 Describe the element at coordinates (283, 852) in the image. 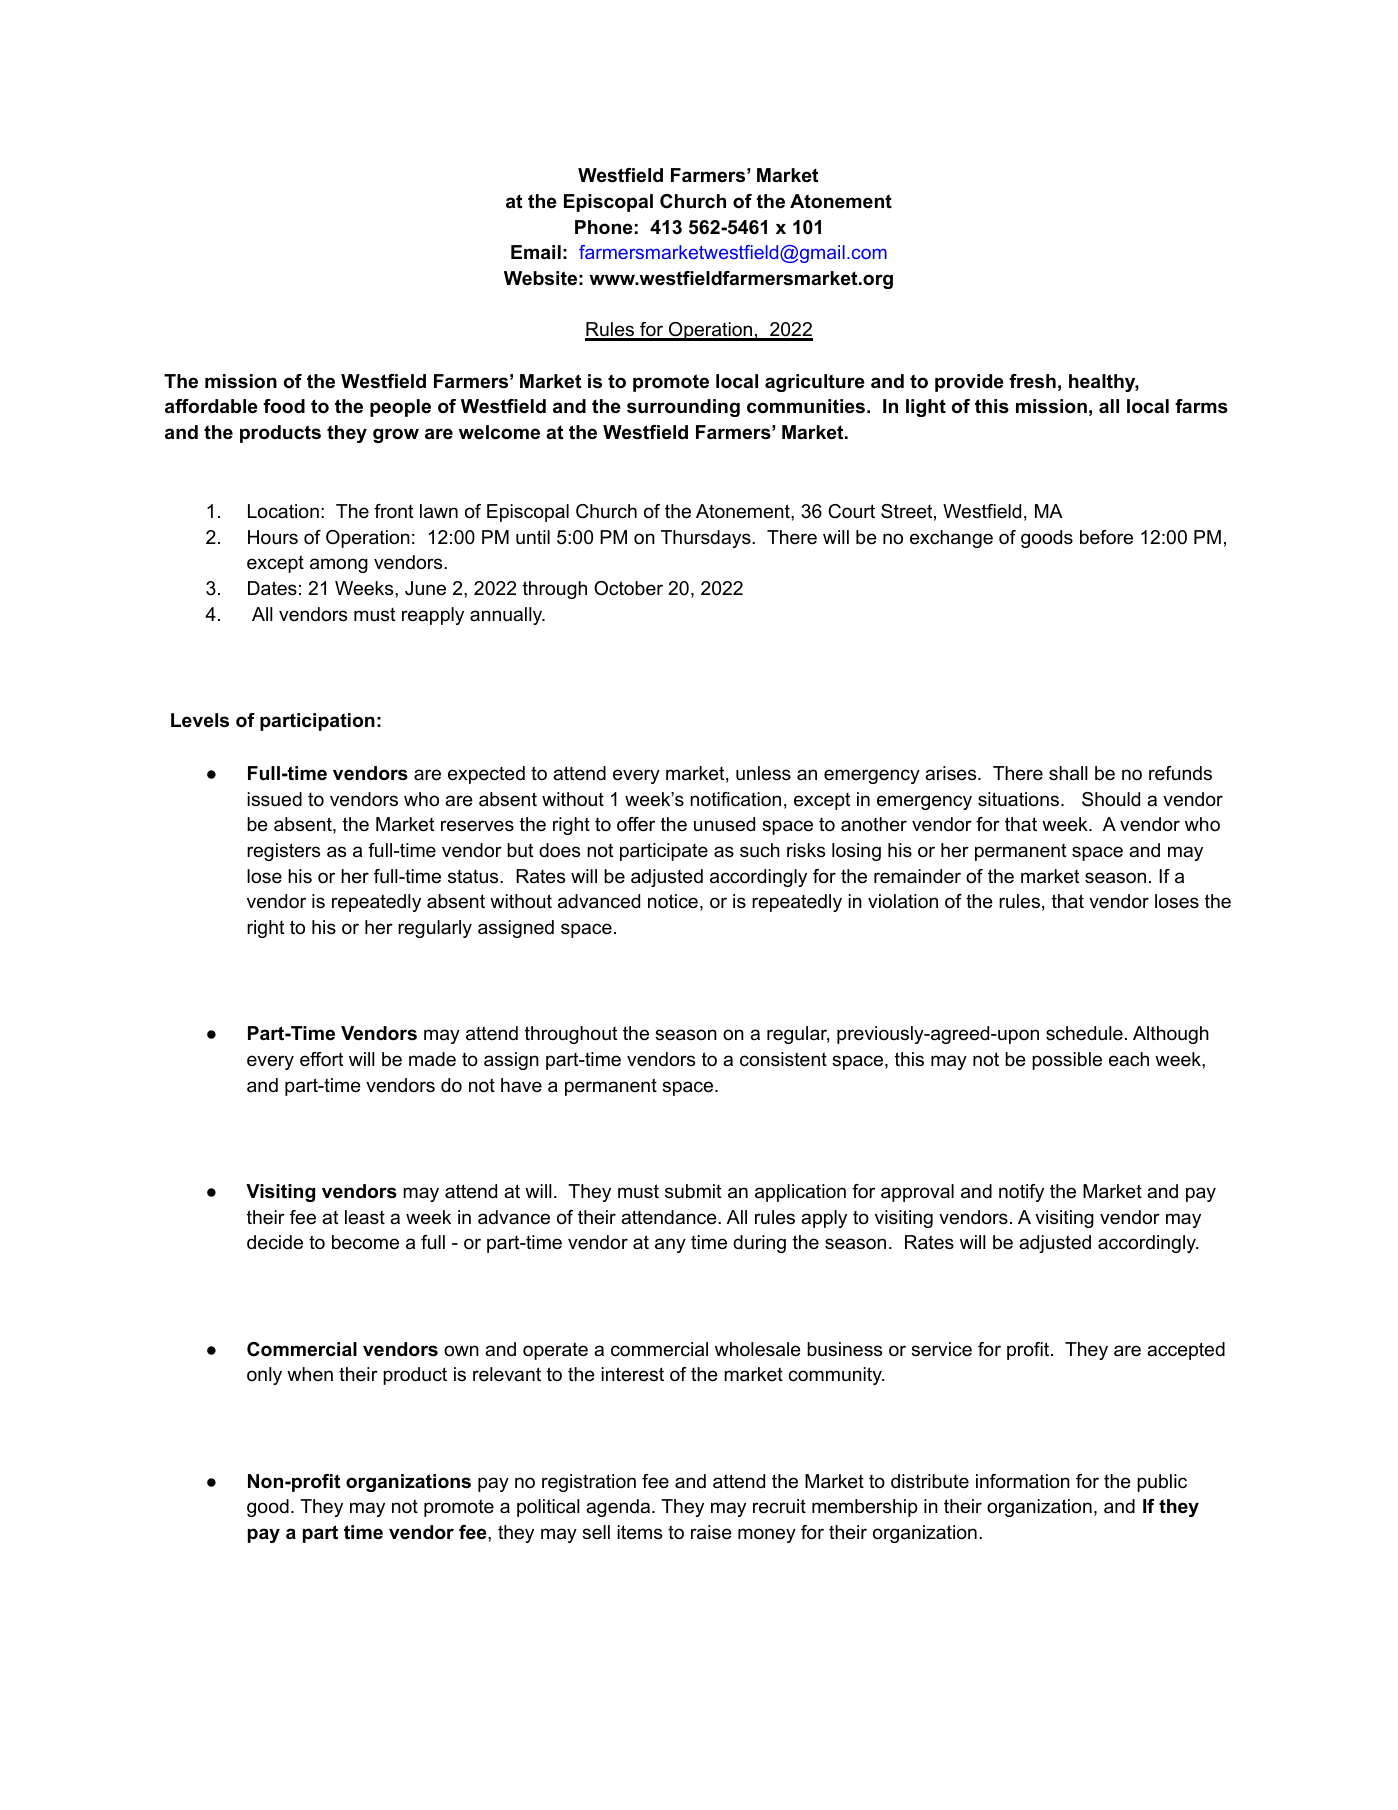

I see `registers` at that location.
